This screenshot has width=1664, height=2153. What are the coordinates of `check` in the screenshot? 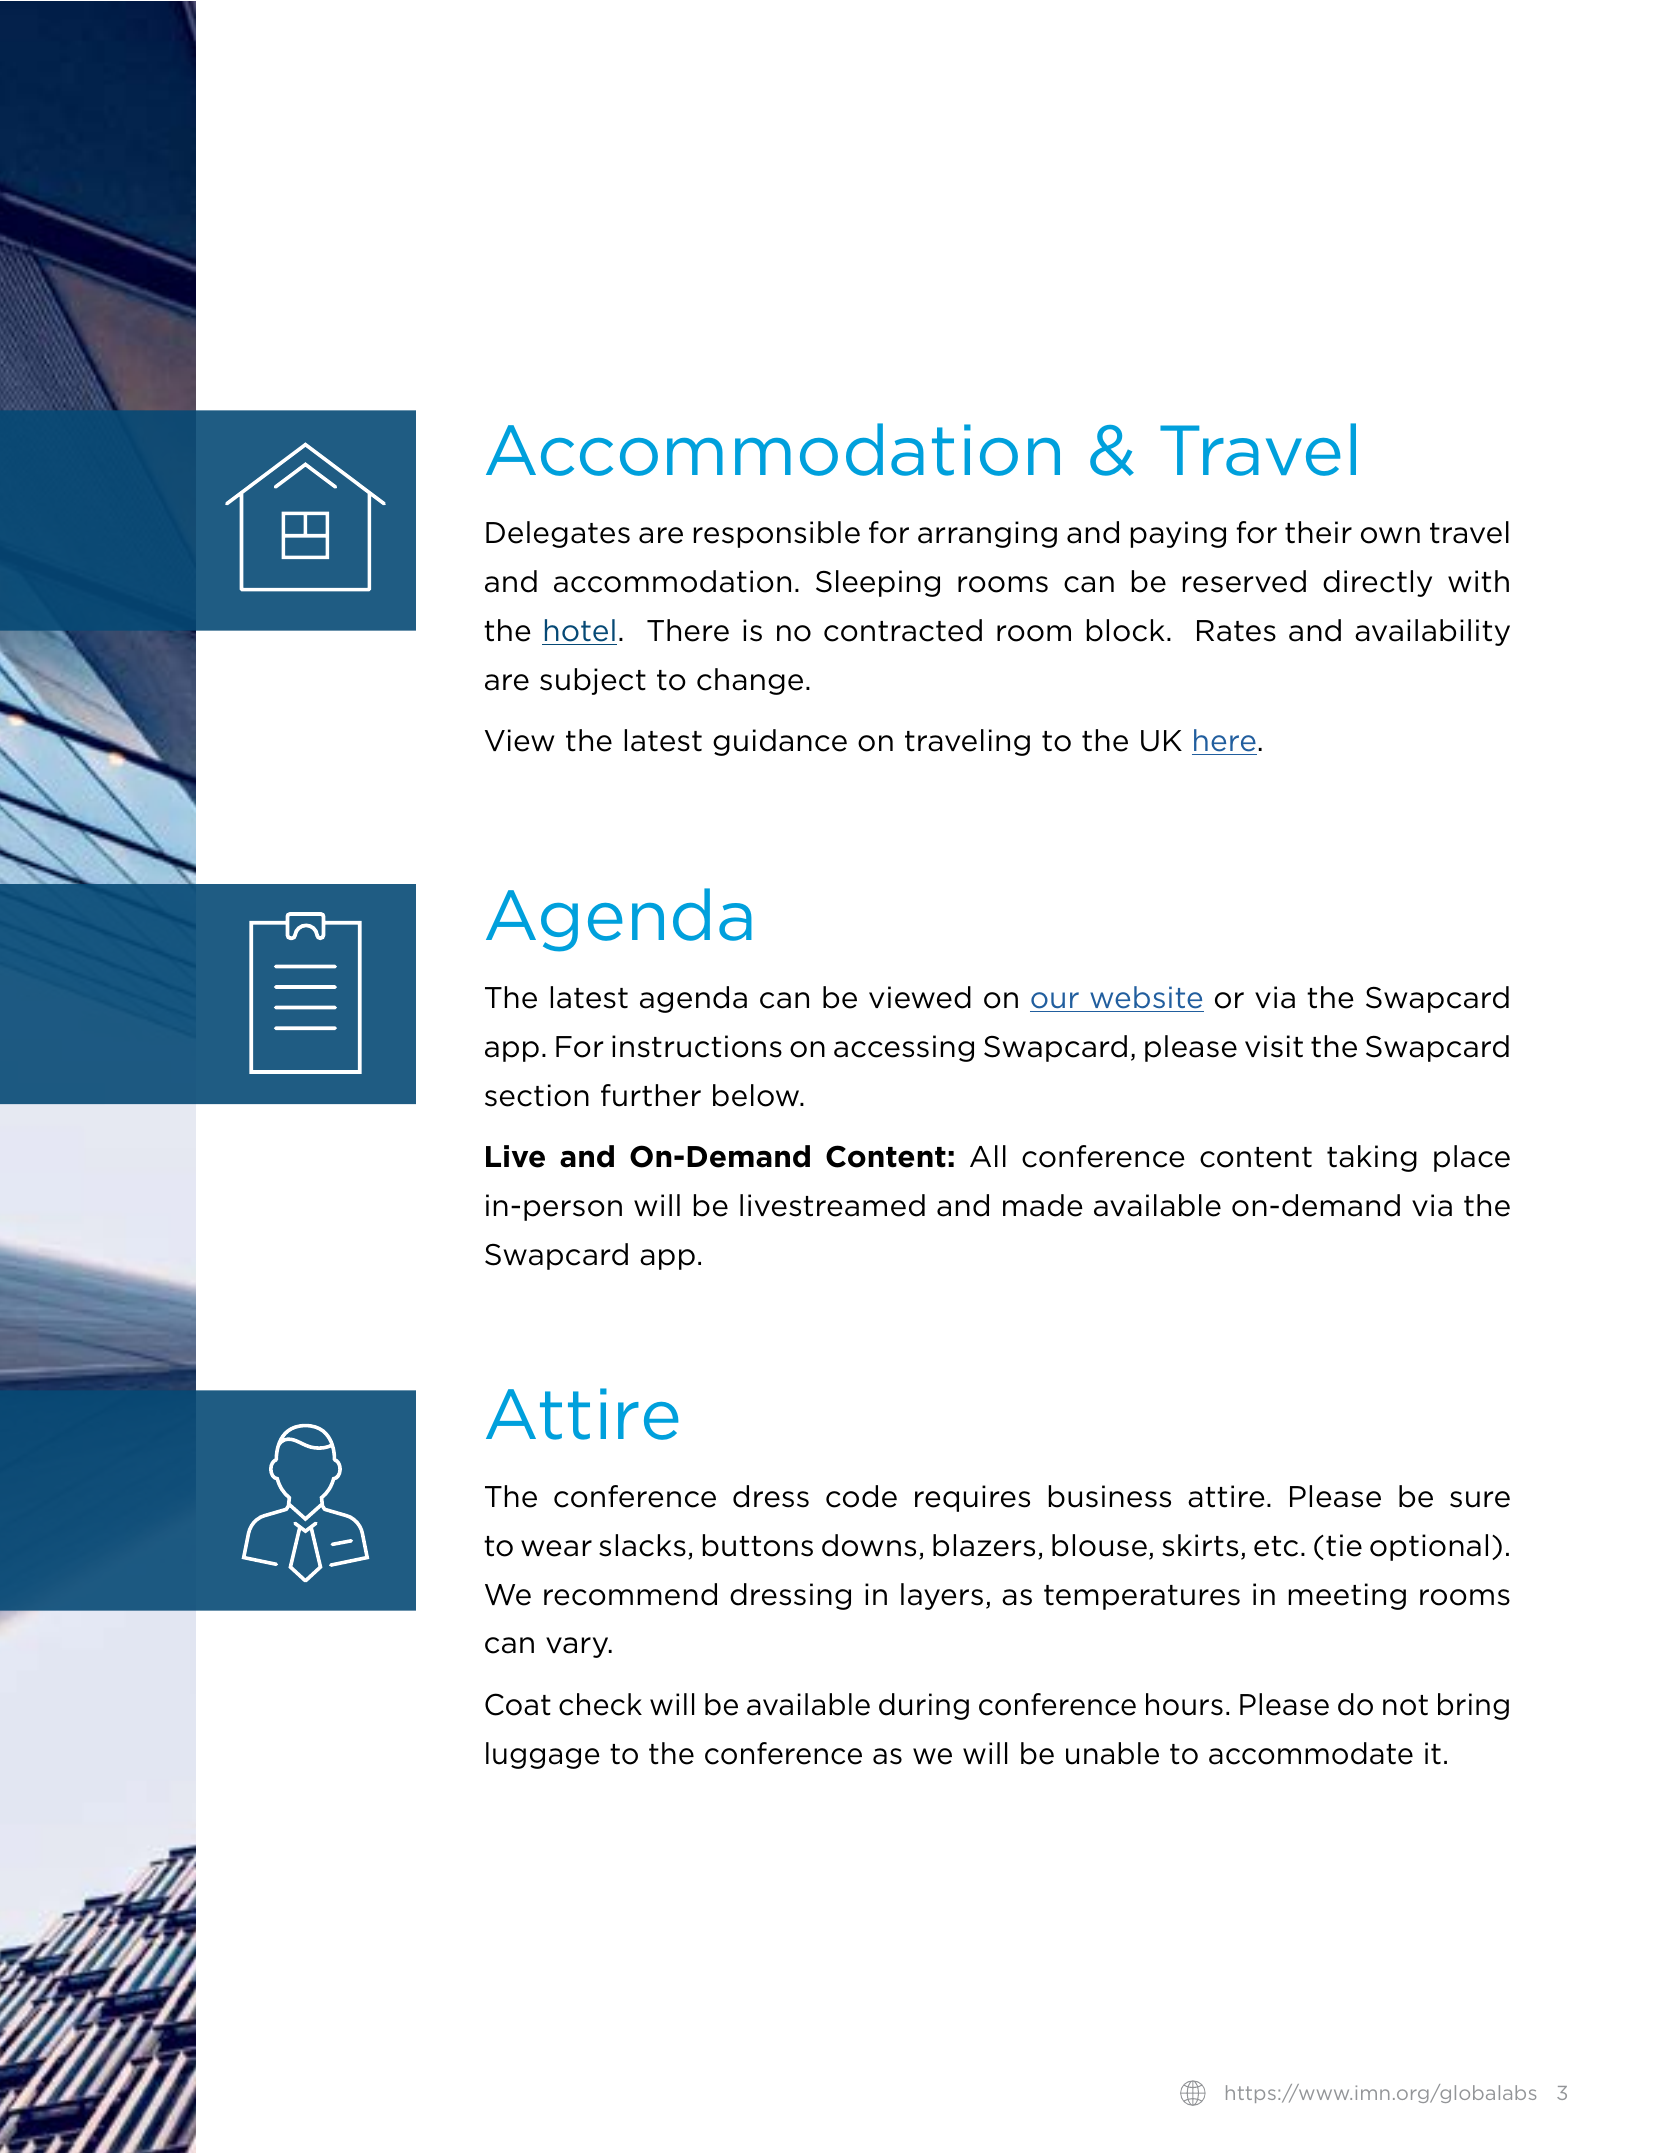 It's located at (600, 1704).
